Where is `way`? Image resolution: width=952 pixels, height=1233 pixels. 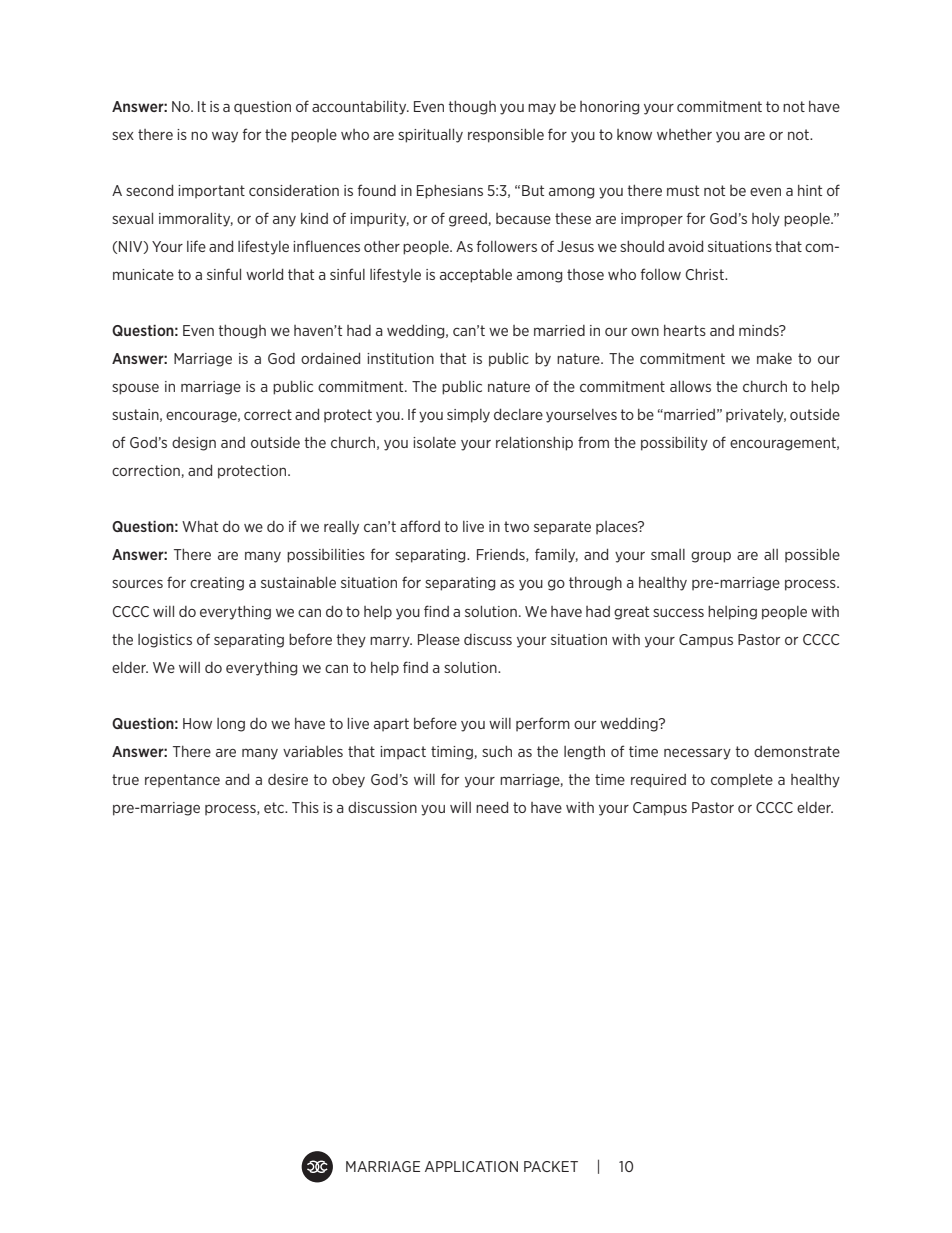 way is located at coordinates (225, 137).
